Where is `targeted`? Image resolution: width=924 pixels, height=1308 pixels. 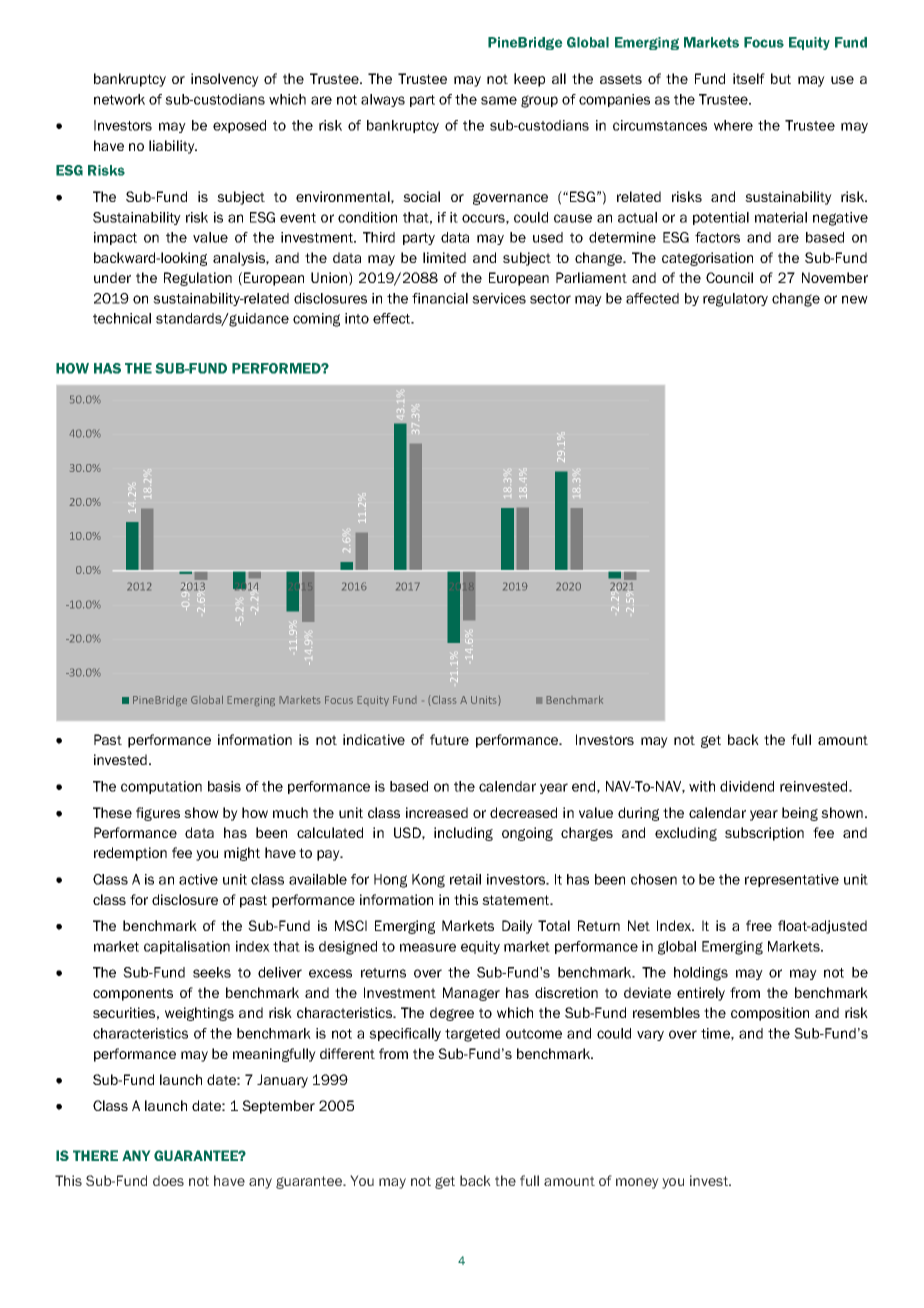
targeted is located at coordinates (472, 1035).
